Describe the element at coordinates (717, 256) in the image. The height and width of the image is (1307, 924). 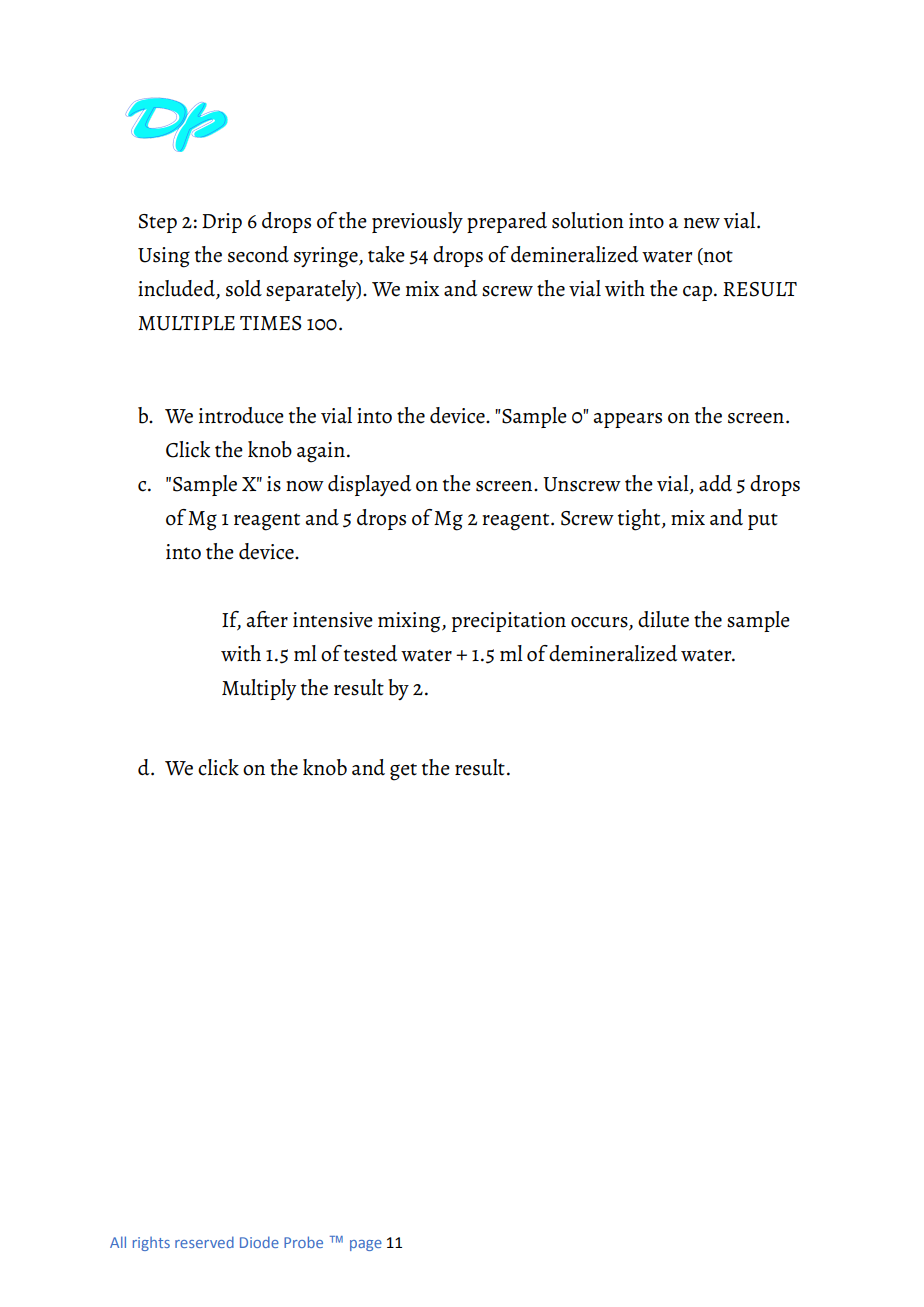
I see `not` at that location.
